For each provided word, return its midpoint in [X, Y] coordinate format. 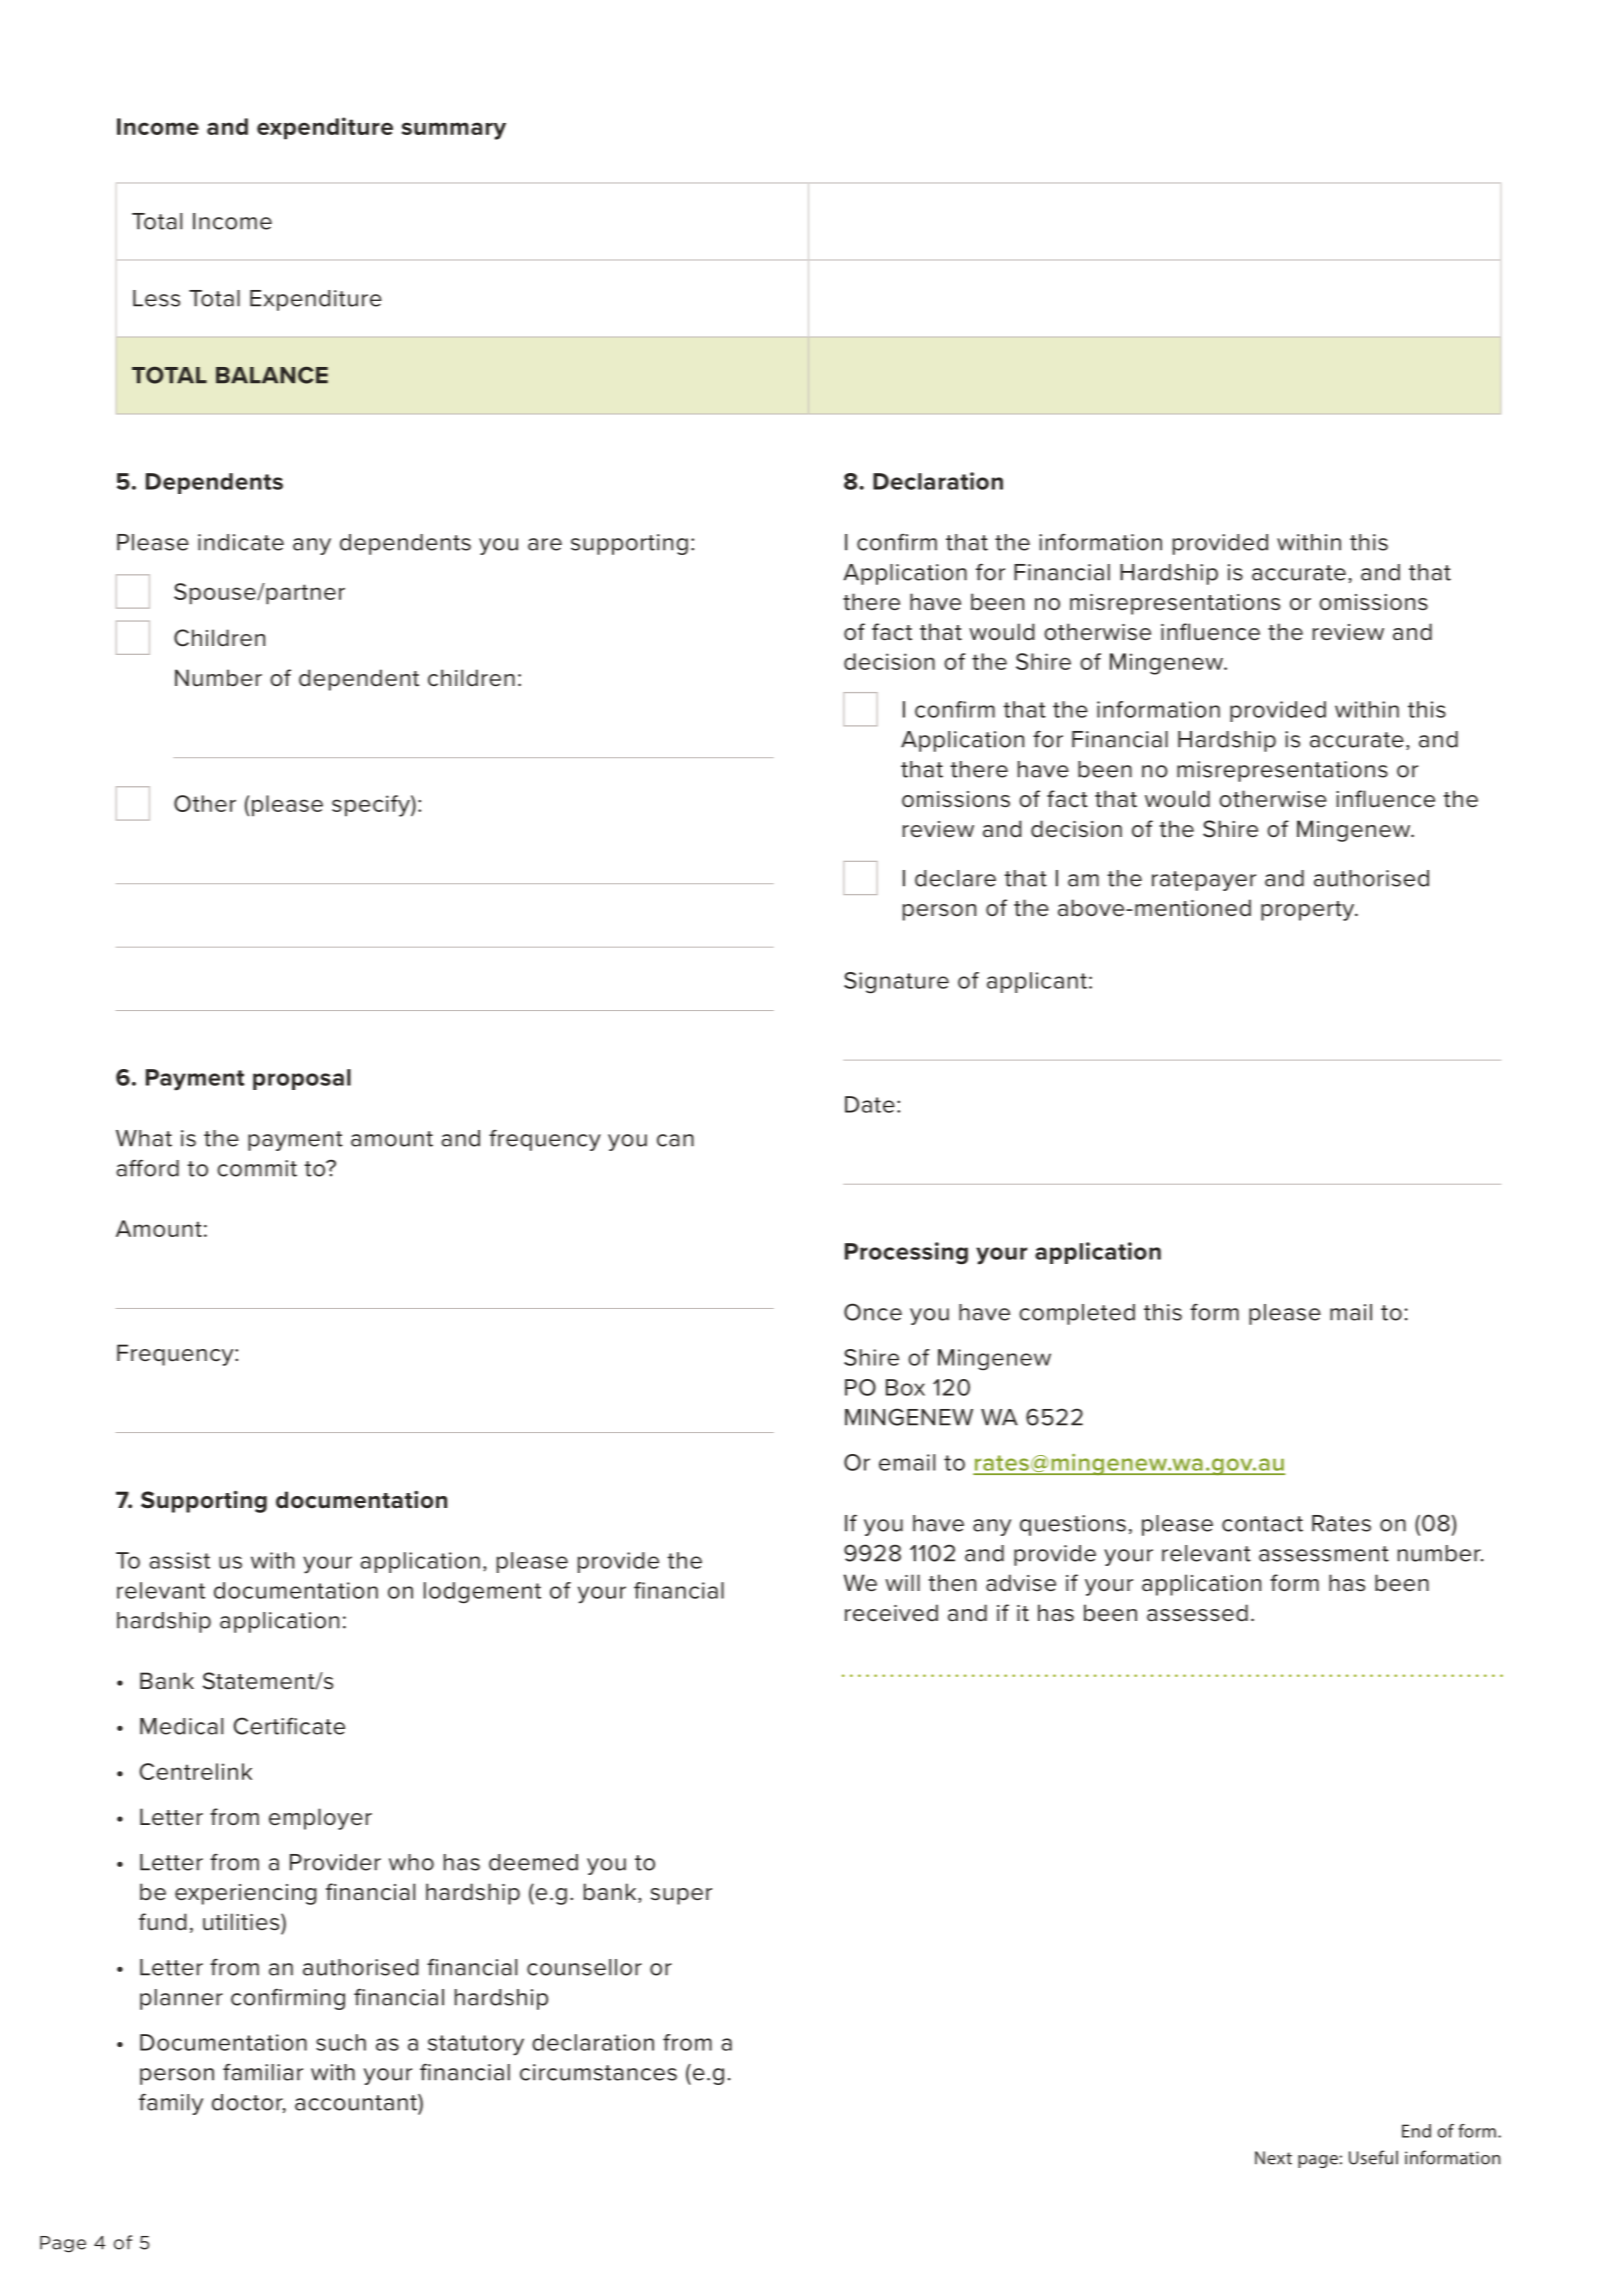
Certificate [289, 1726]
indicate [241, 542]
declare [955, 878]
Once [873, 1312]
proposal [302, 1079]
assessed [1197, 1613]
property [1309, 911]
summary [454, 131]
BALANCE [272, 375]
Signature [896, 983]
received [891, 1613]
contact [1262, 1524]
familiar [263, 2072]
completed [1077, 1314]
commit [257, 1168]
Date [870, 1104]
